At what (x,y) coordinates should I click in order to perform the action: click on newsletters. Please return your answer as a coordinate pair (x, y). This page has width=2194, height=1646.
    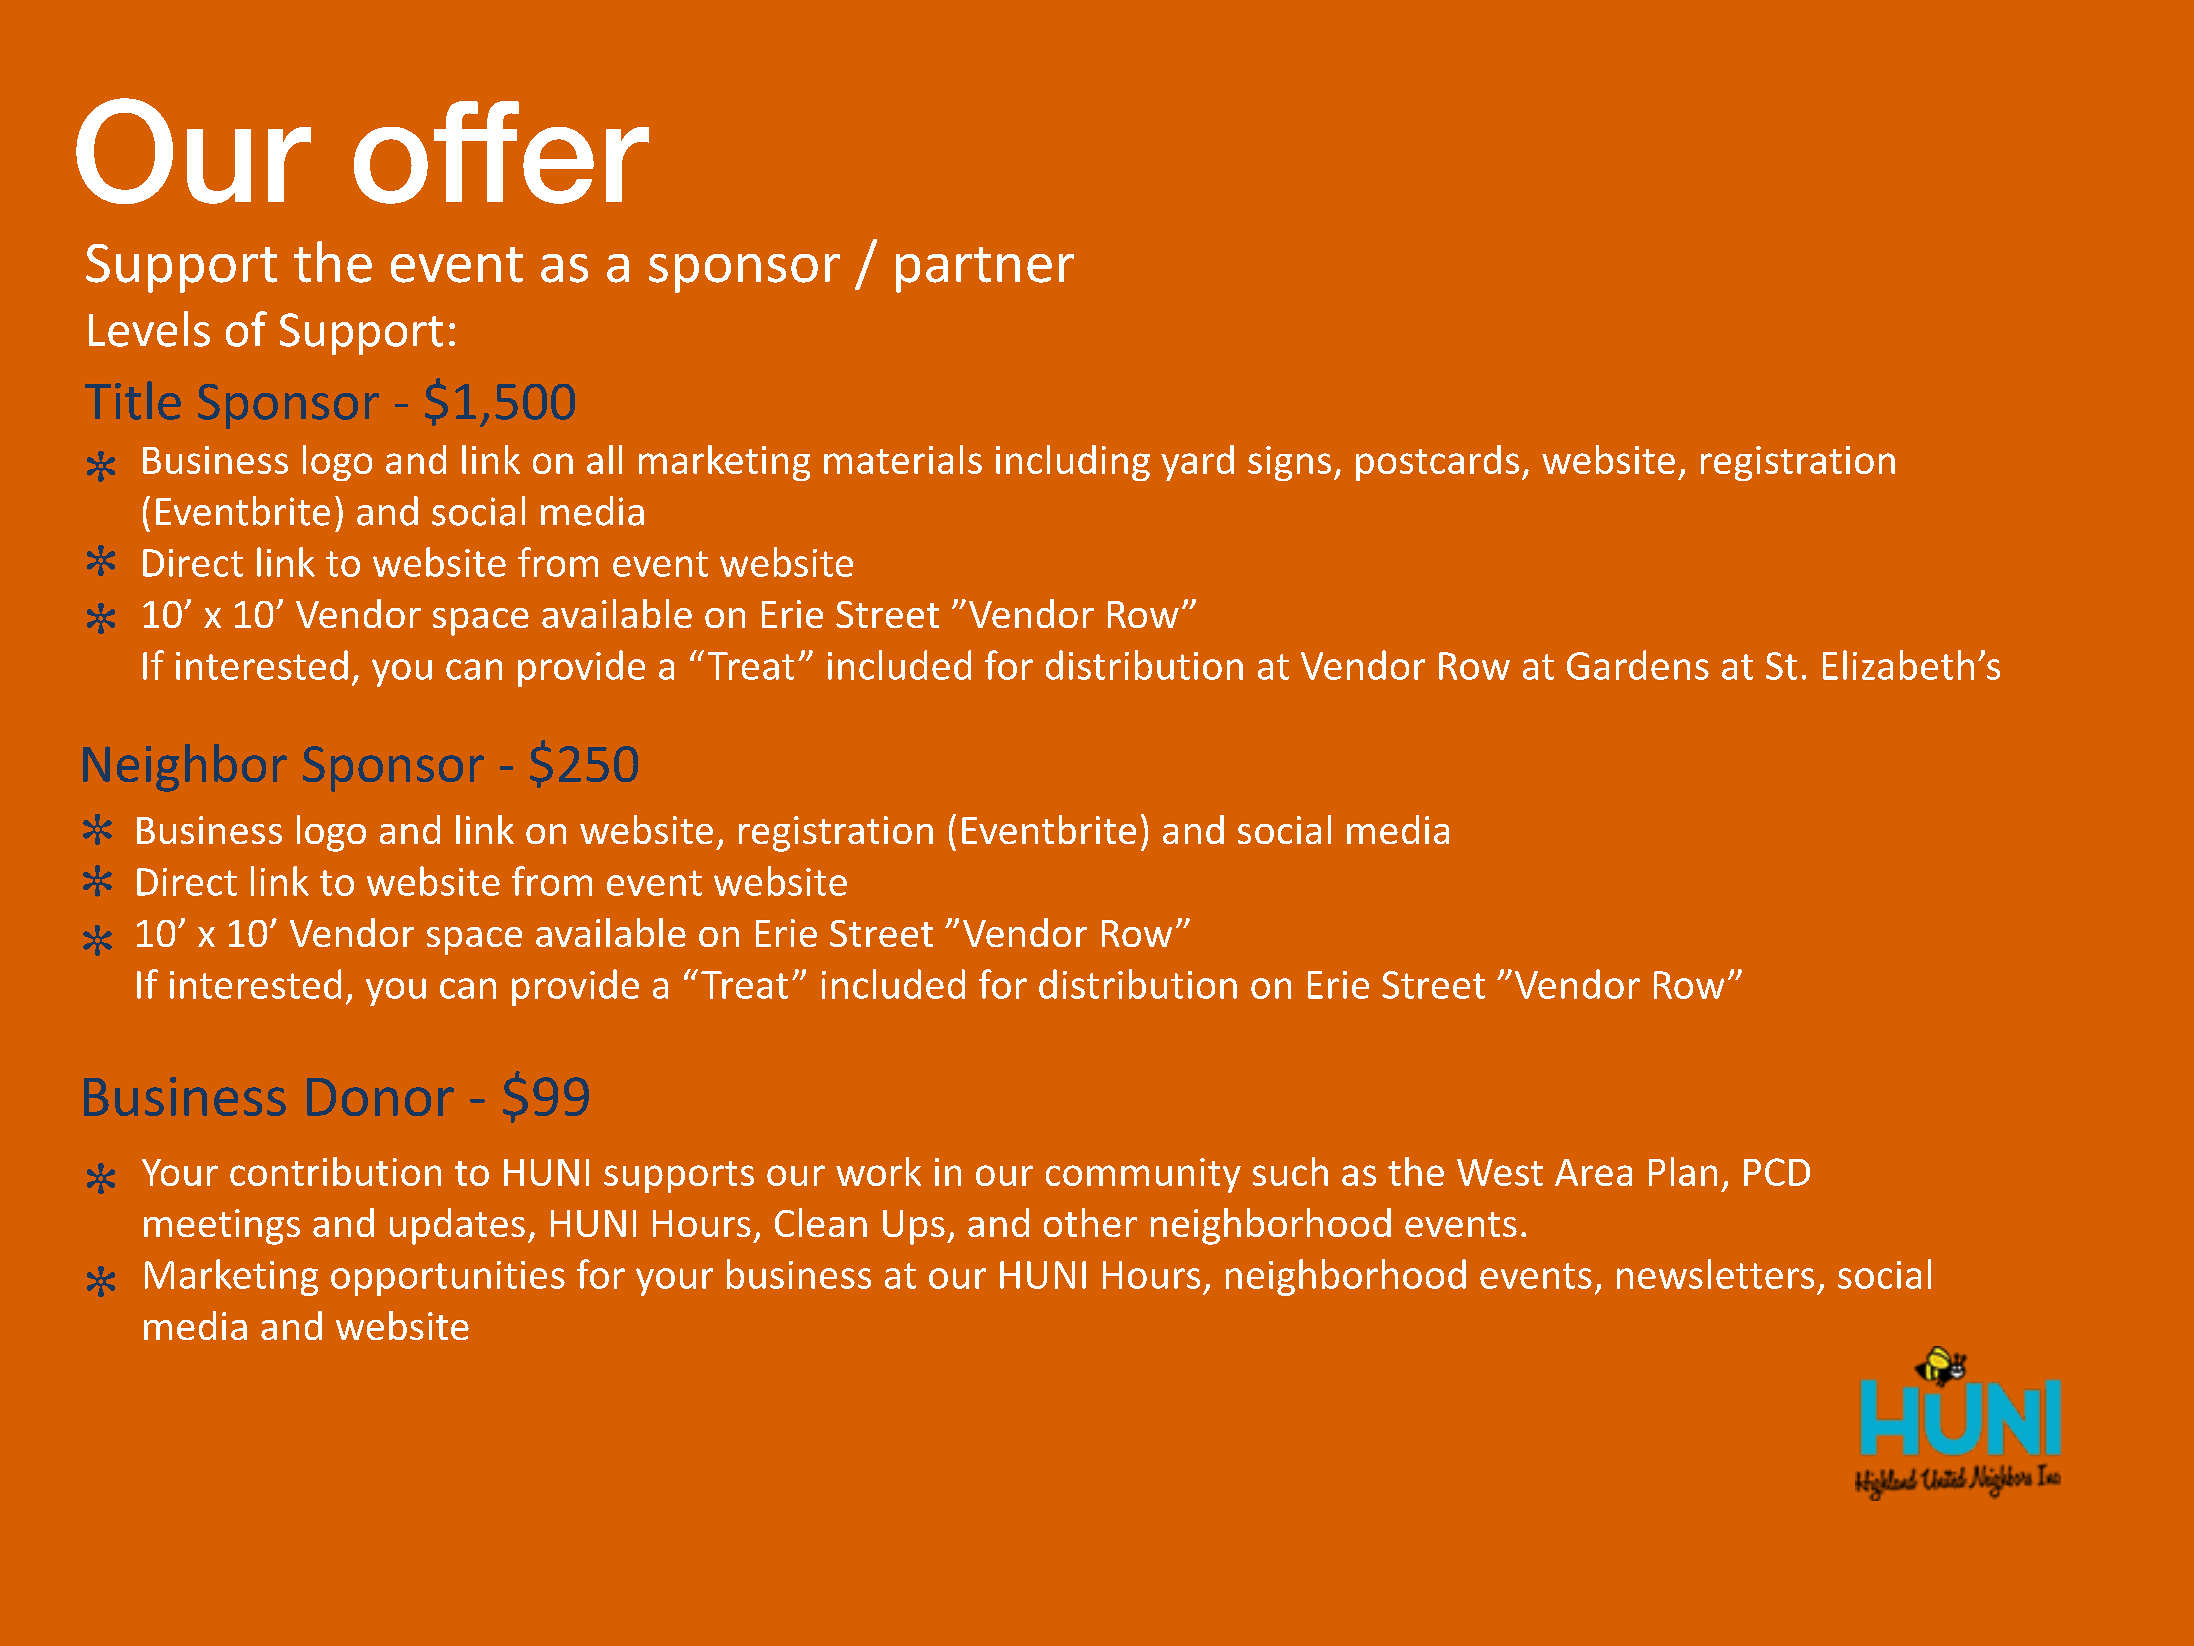
    Looking at the image, I should click on (1715, 1274).
